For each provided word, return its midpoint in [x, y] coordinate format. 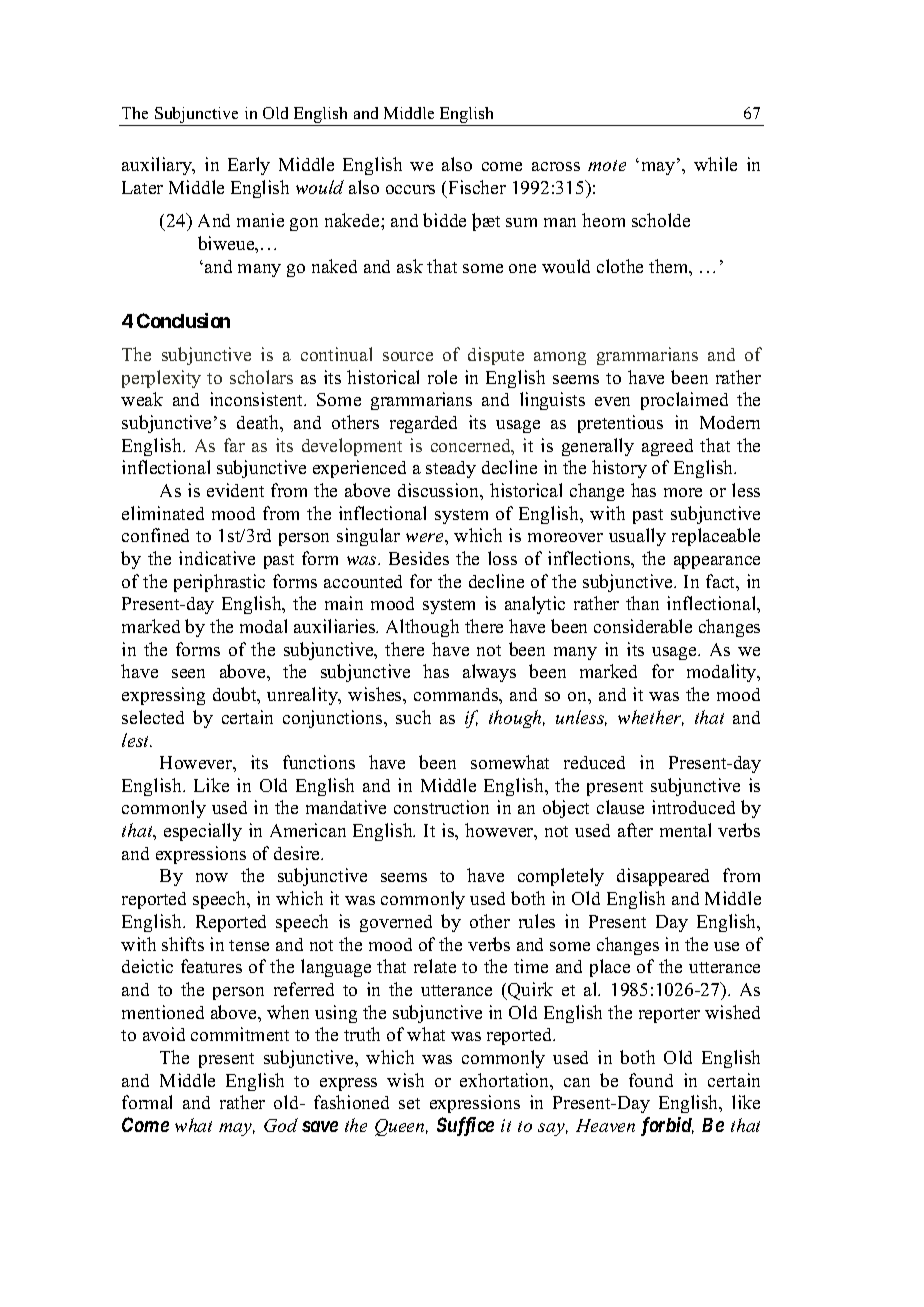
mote [607, 165]
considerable [643, 626]
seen [188, 673]
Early [249, 166]
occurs [410, 189]
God [281, 1125]
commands [457, 694]
